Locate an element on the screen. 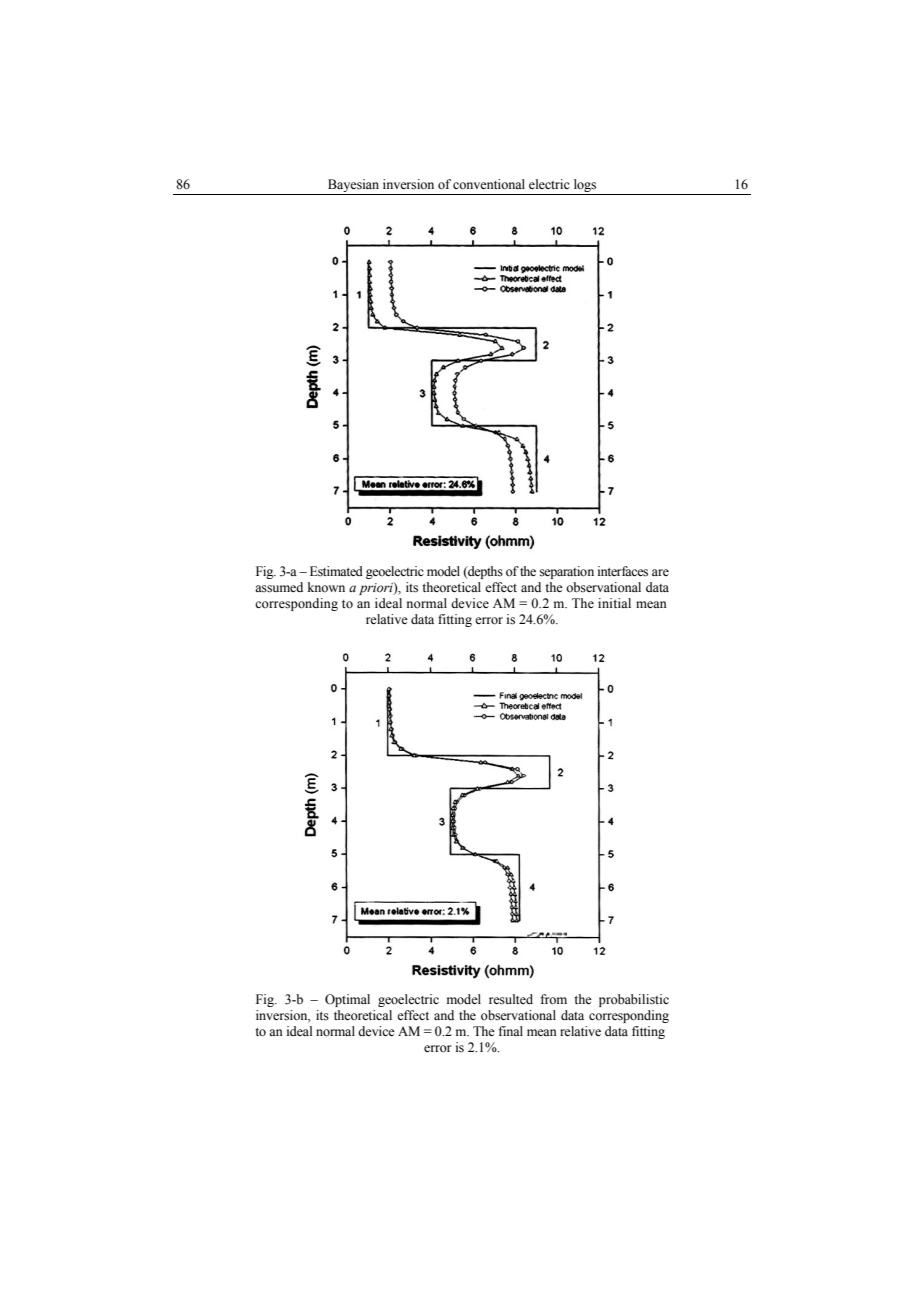 The height and width of the screenshot is (1308, 924). resulted is located at coordinates (511, 999).
